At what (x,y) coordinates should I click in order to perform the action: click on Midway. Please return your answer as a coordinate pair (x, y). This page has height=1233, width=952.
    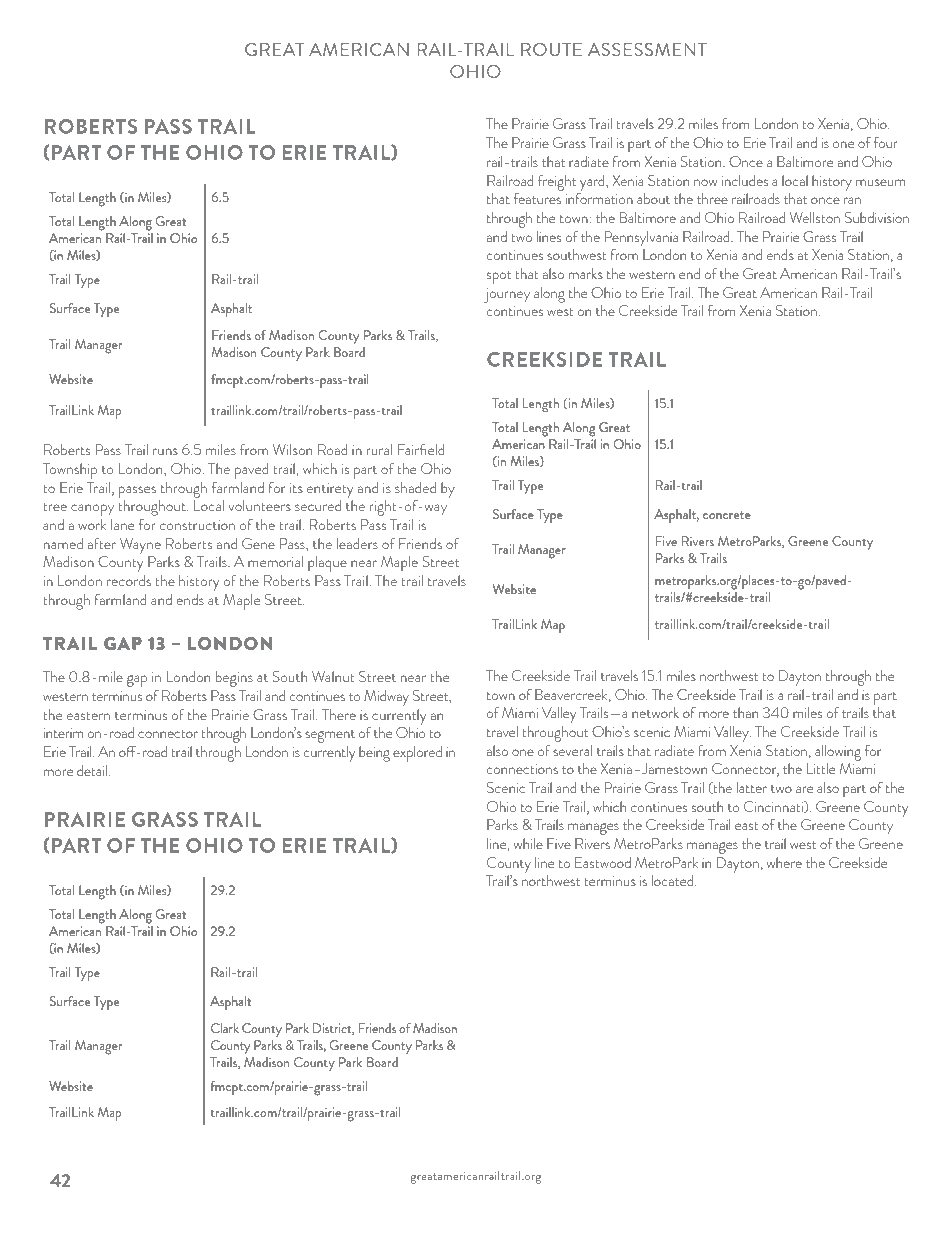
    Looking at the image, I should click on (386, 698).
